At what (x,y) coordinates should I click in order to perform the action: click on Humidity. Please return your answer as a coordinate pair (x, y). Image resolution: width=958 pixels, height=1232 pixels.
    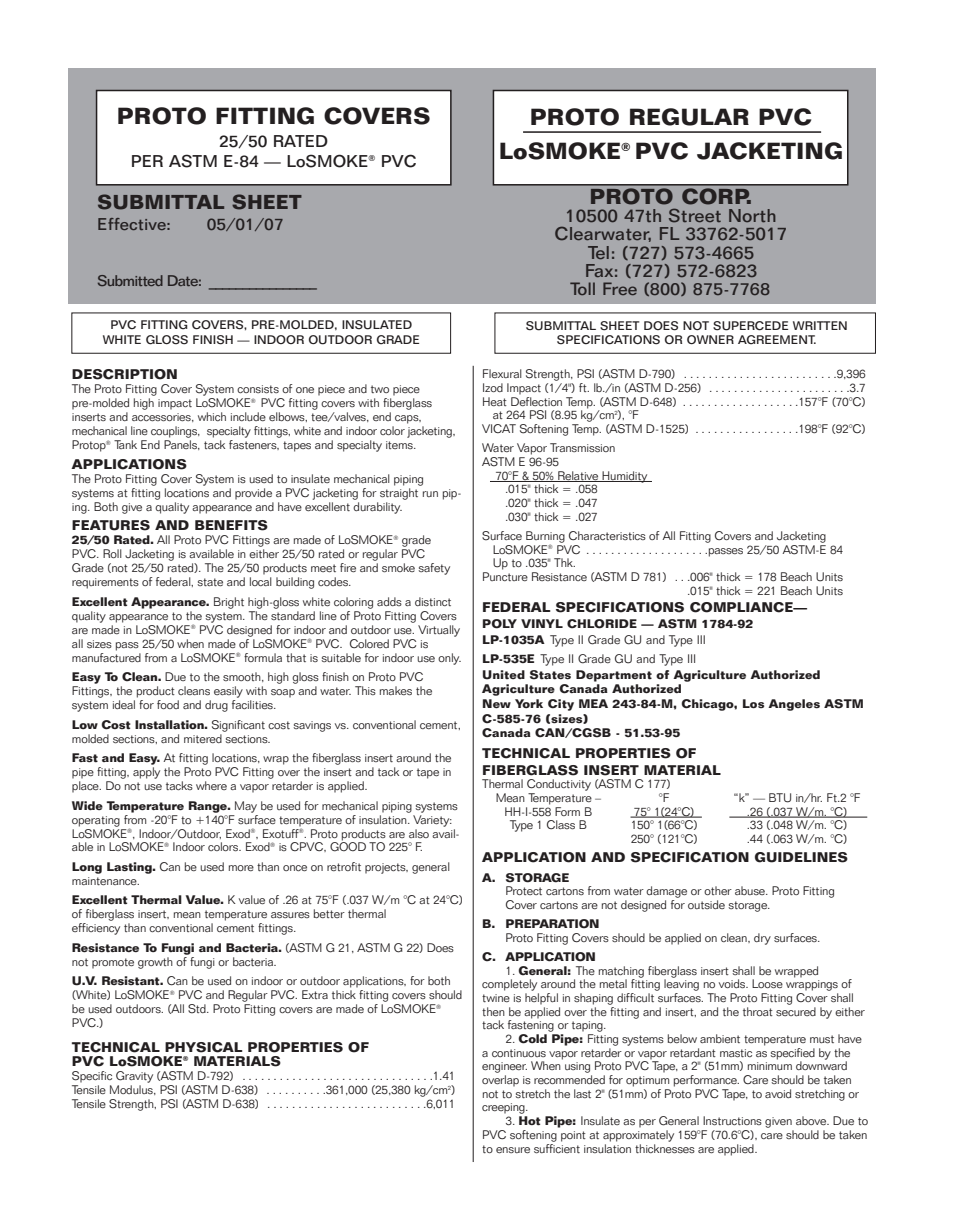
    Looking at the image, I should click on (625, 477).
